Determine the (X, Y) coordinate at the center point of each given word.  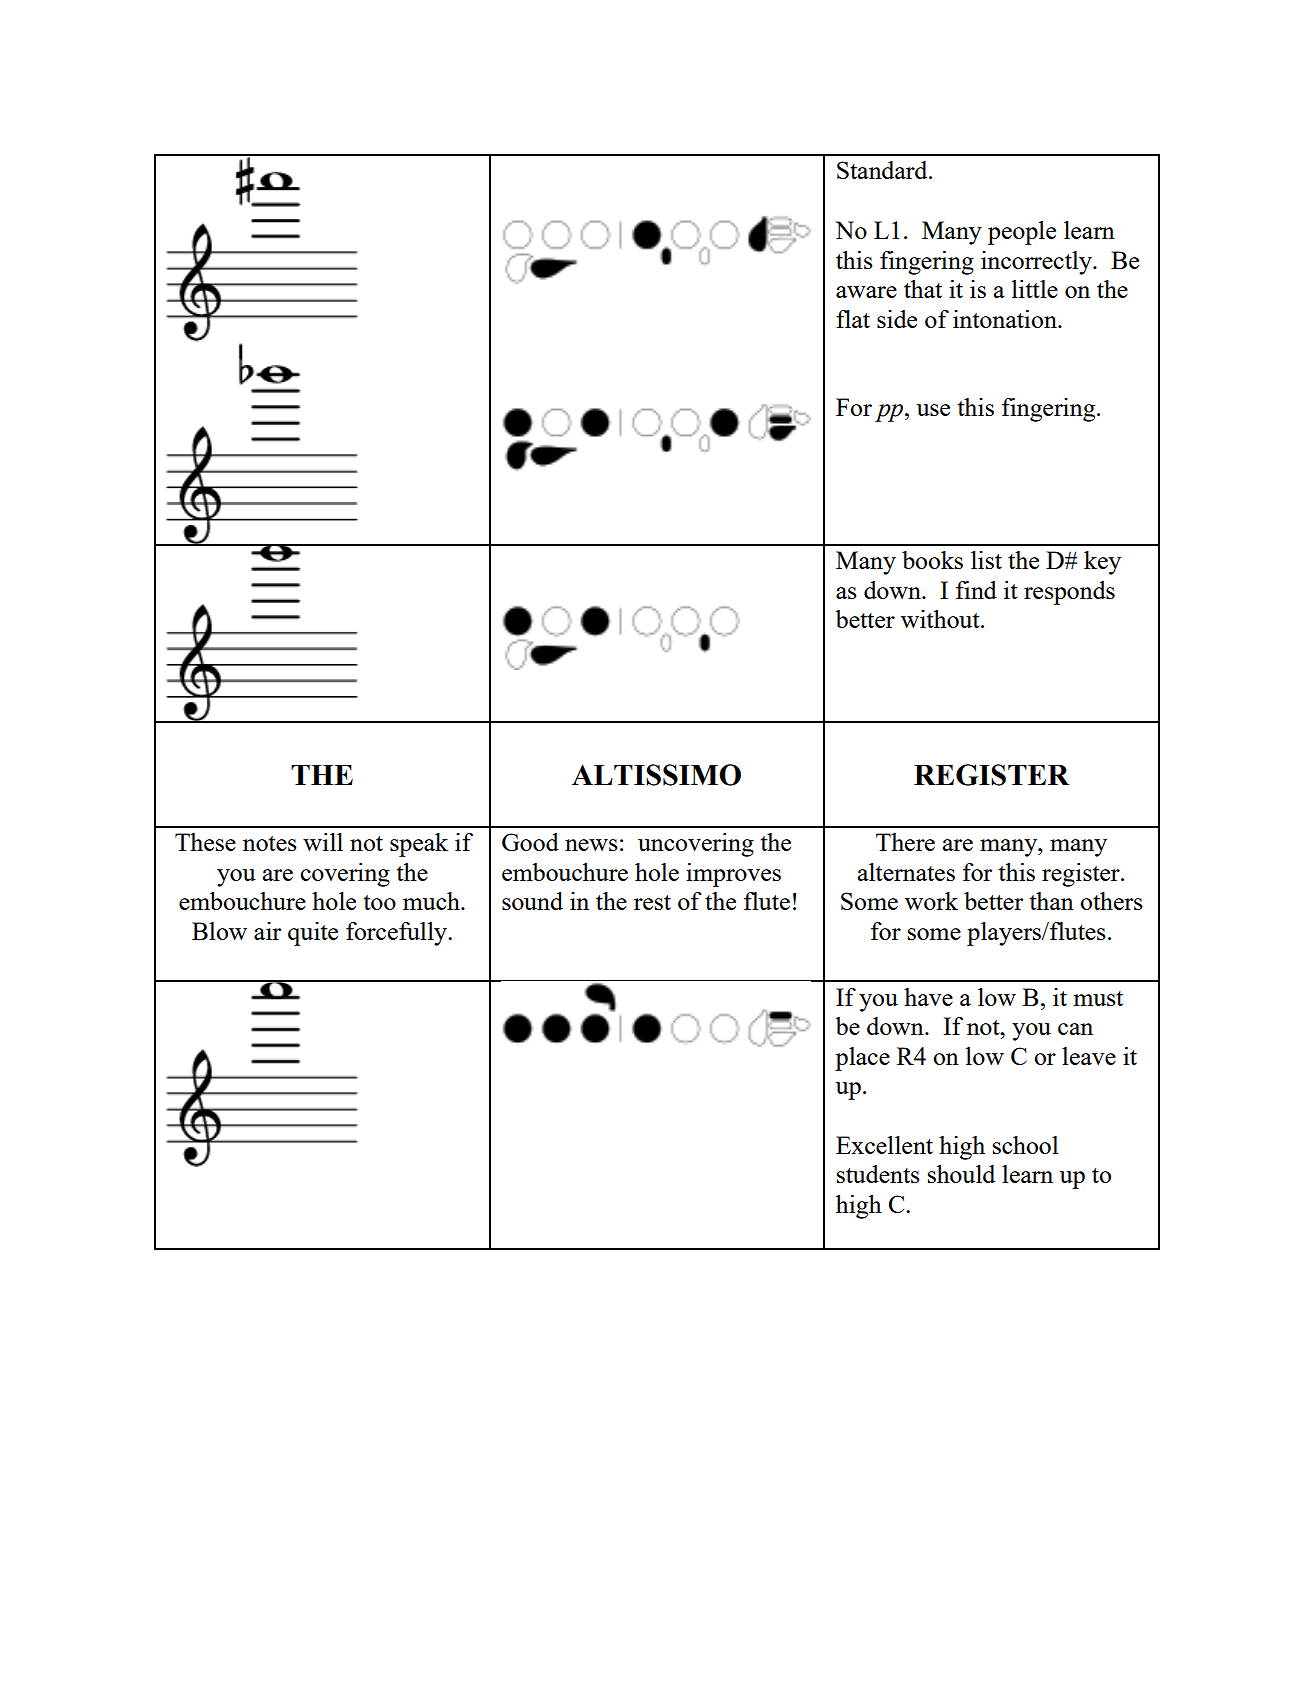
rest (652, 902)
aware (866, 292)
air (267, 931)
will (323, 842)
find (976, 590)
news (591, 845)
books (932, 560)
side (897, 319)
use (933, 410)
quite (313, 934)
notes (270, 843)
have (928, 997)
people (1022, 233)
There (905, 842)
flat (853, 319)
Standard (883, 170)
